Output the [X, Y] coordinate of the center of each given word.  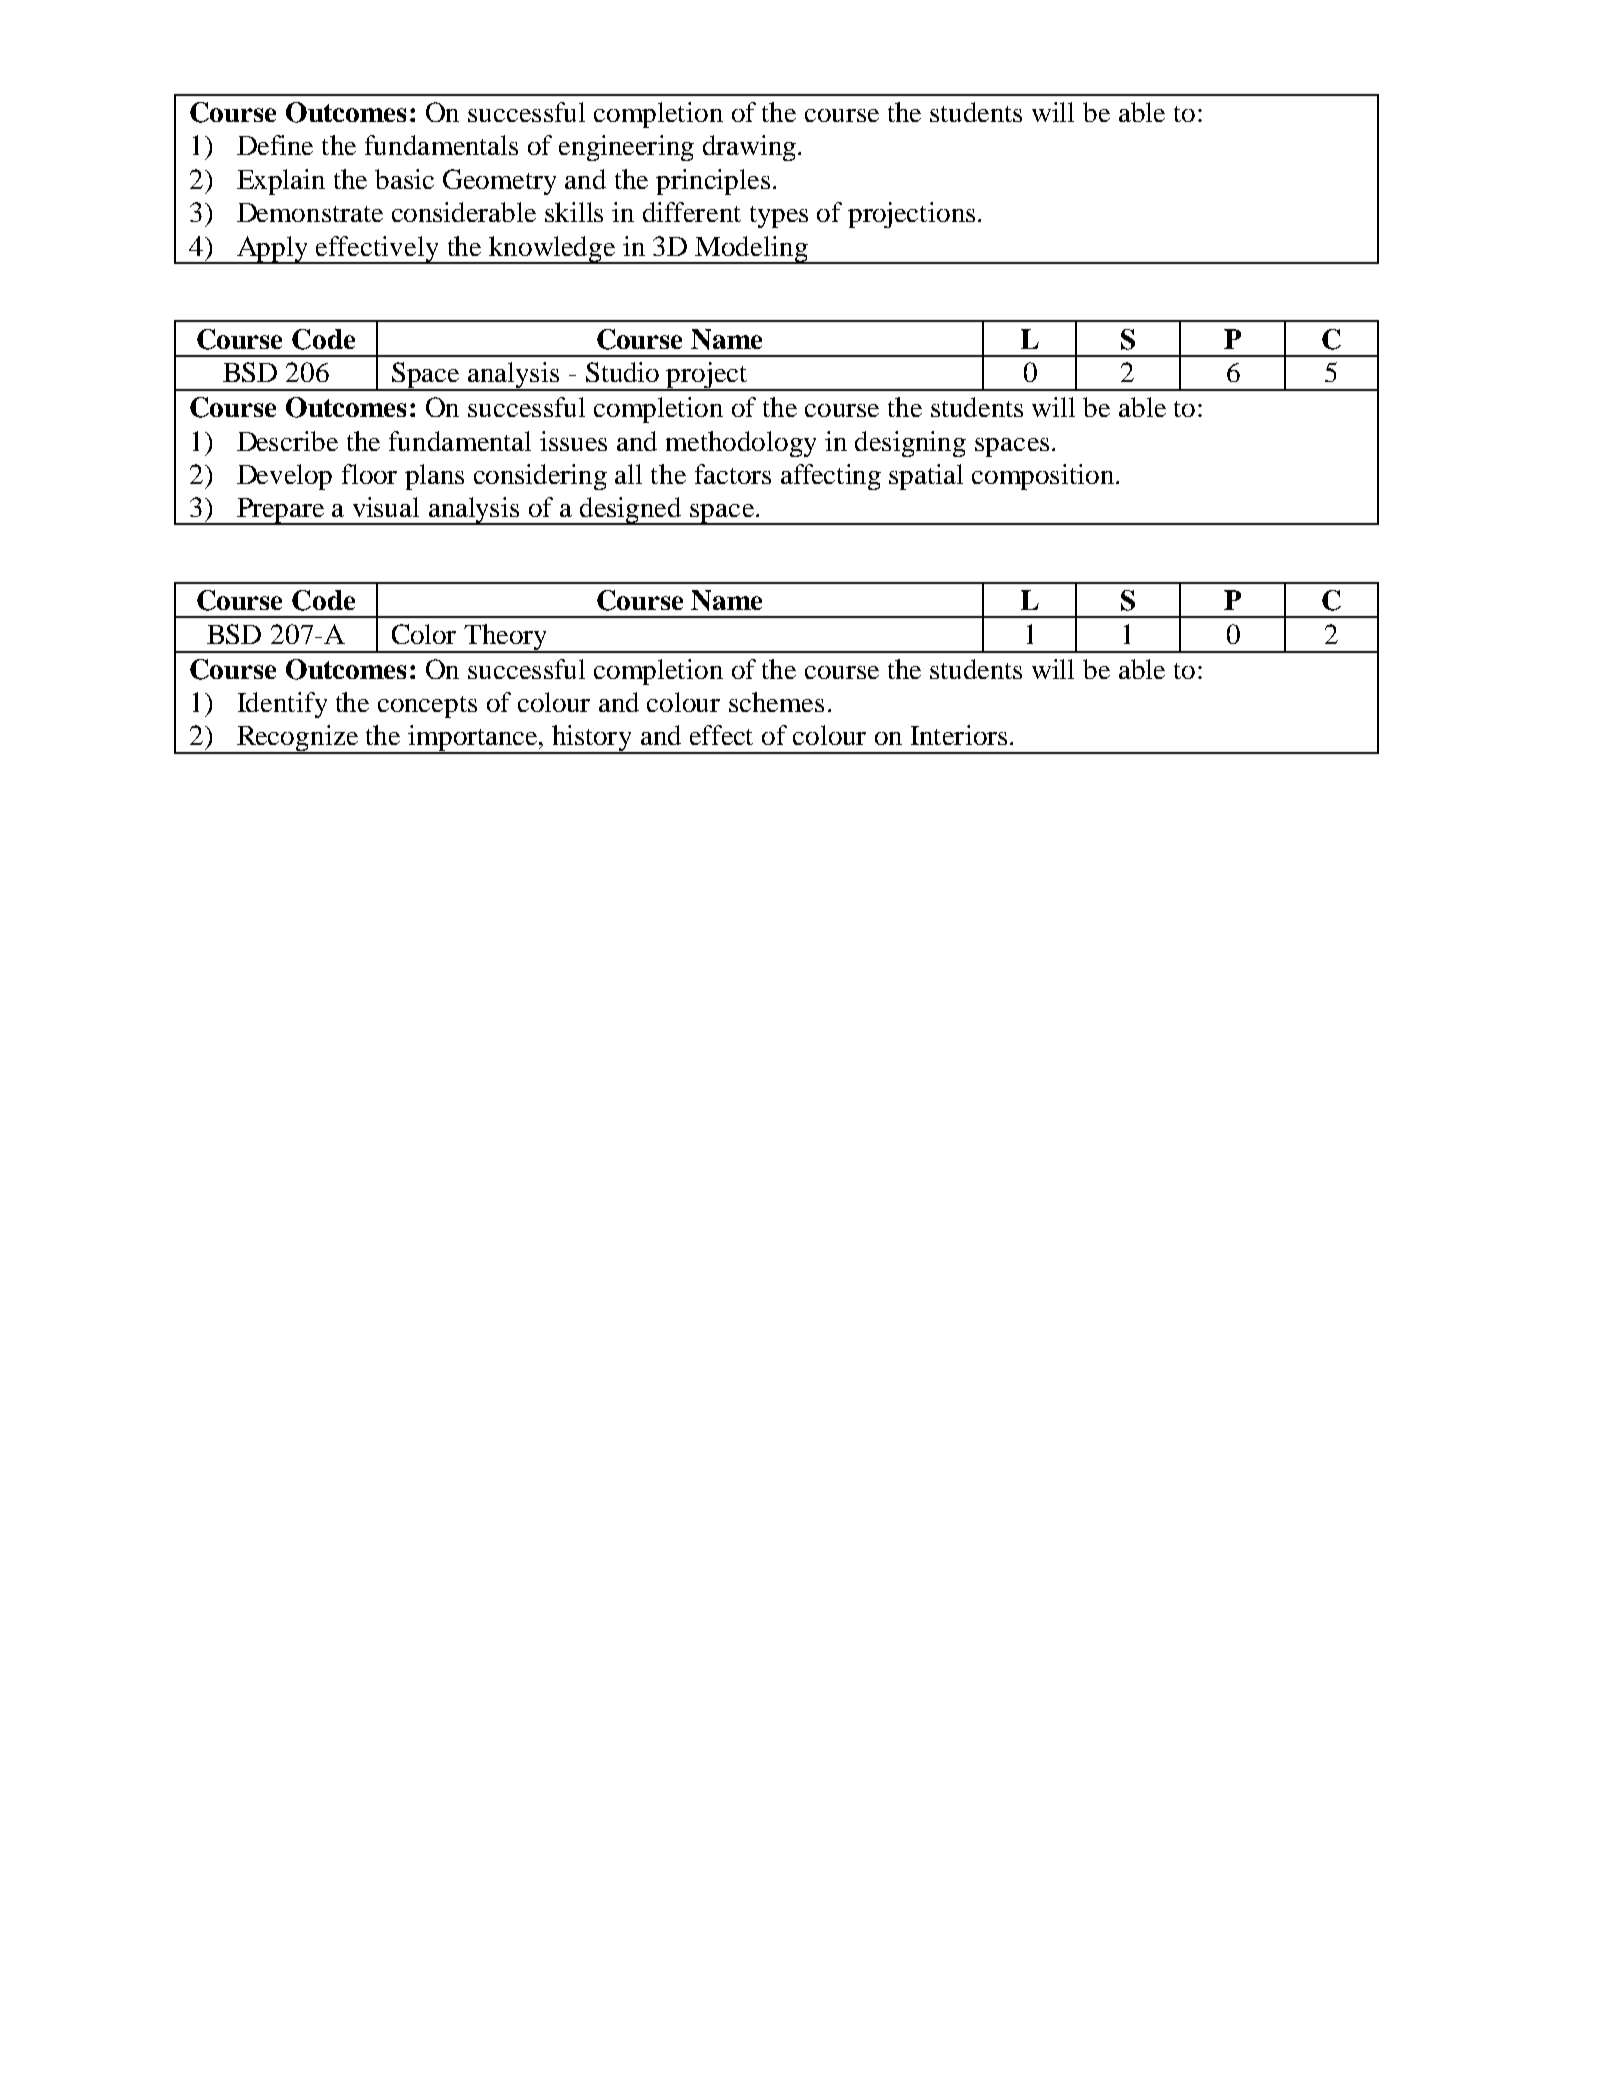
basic [404, 179]
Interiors [959, 735]
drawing [751, 148]
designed [632, 511]
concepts [427, 707]
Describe [287, 441]
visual [386, 507]
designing [910, 444]
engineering [626, 148]
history [592, 739]
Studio [622, 372]
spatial [926, 477]
